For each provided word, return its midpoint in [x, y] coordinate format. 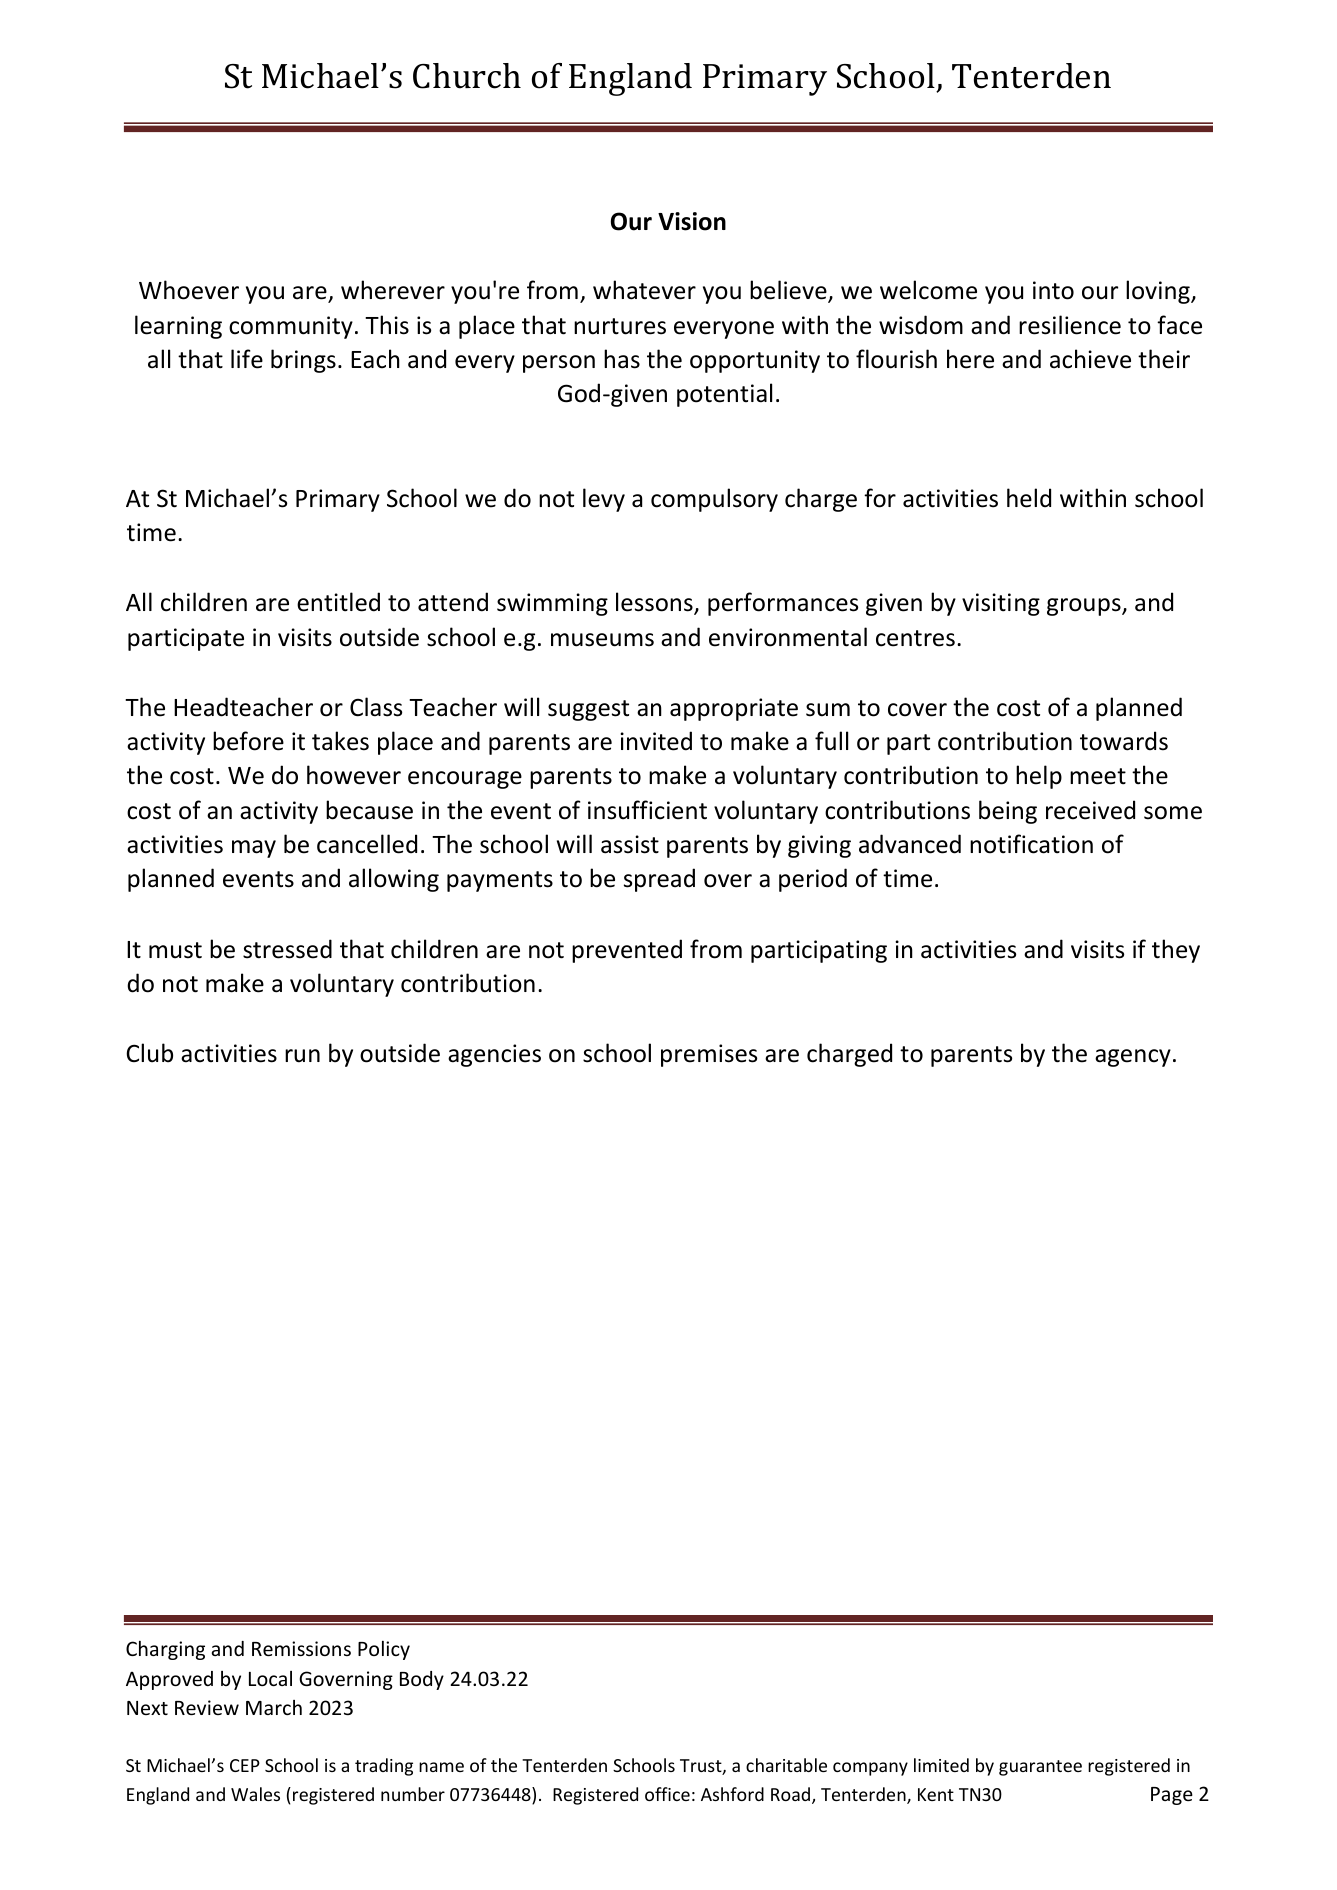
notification [1031, 844]
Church [467, 76]
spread [659, 880]
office [667, 1794]
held [1029, 498]
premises [709, 1055]
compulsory [714, 500]
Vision [692, 221]
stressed [287, 949]
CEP [245, 1765]
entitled [338, 602]
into [1053, 290]
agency [1133, 1058]
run [302, 1056]
